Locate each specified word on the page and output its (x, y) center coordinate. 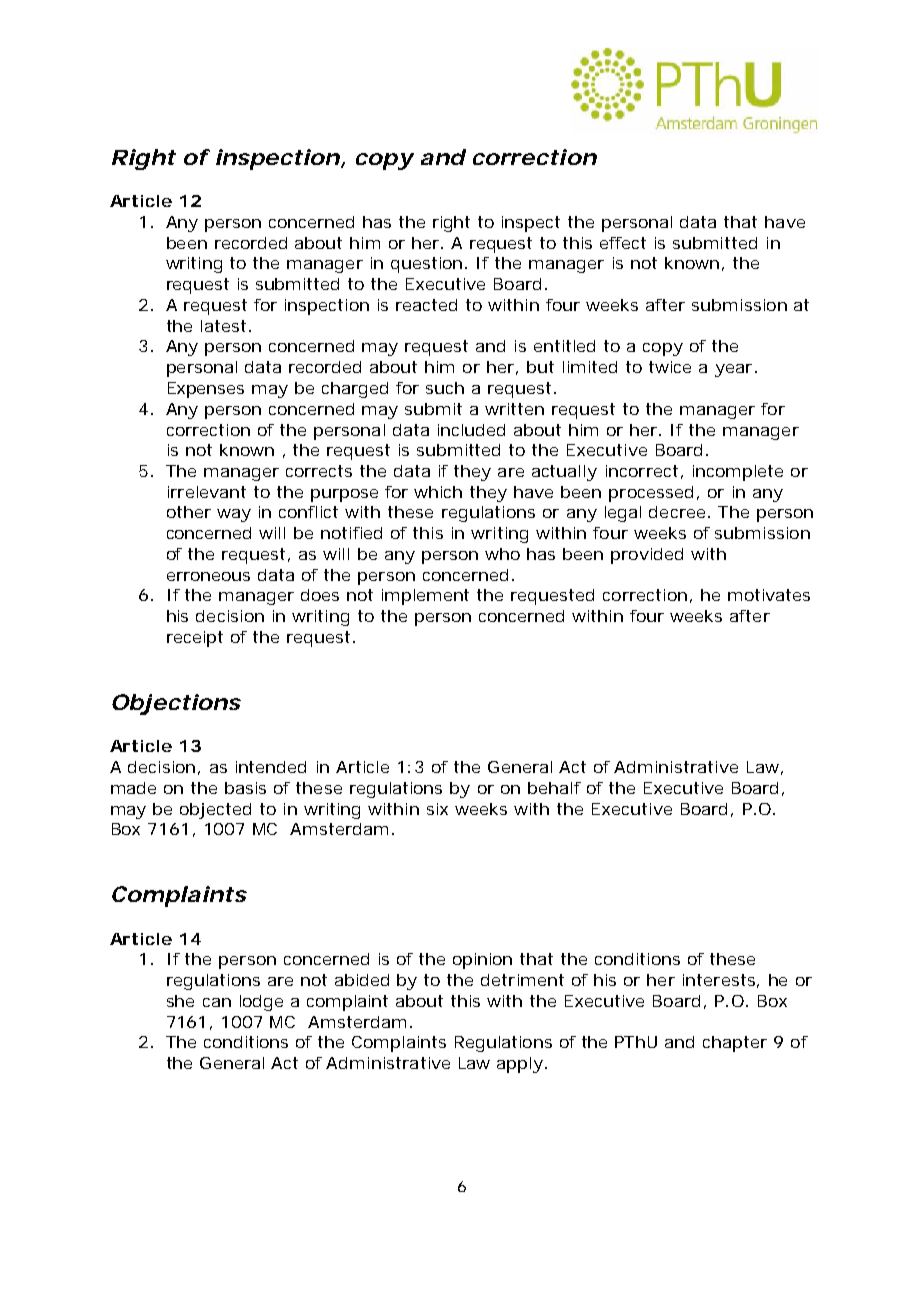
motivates (769, 595)
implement (425, 597)
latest (226, 326)
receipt (195, 639)
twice (670, 367)
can (217, 1002)
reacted (426, 305)
